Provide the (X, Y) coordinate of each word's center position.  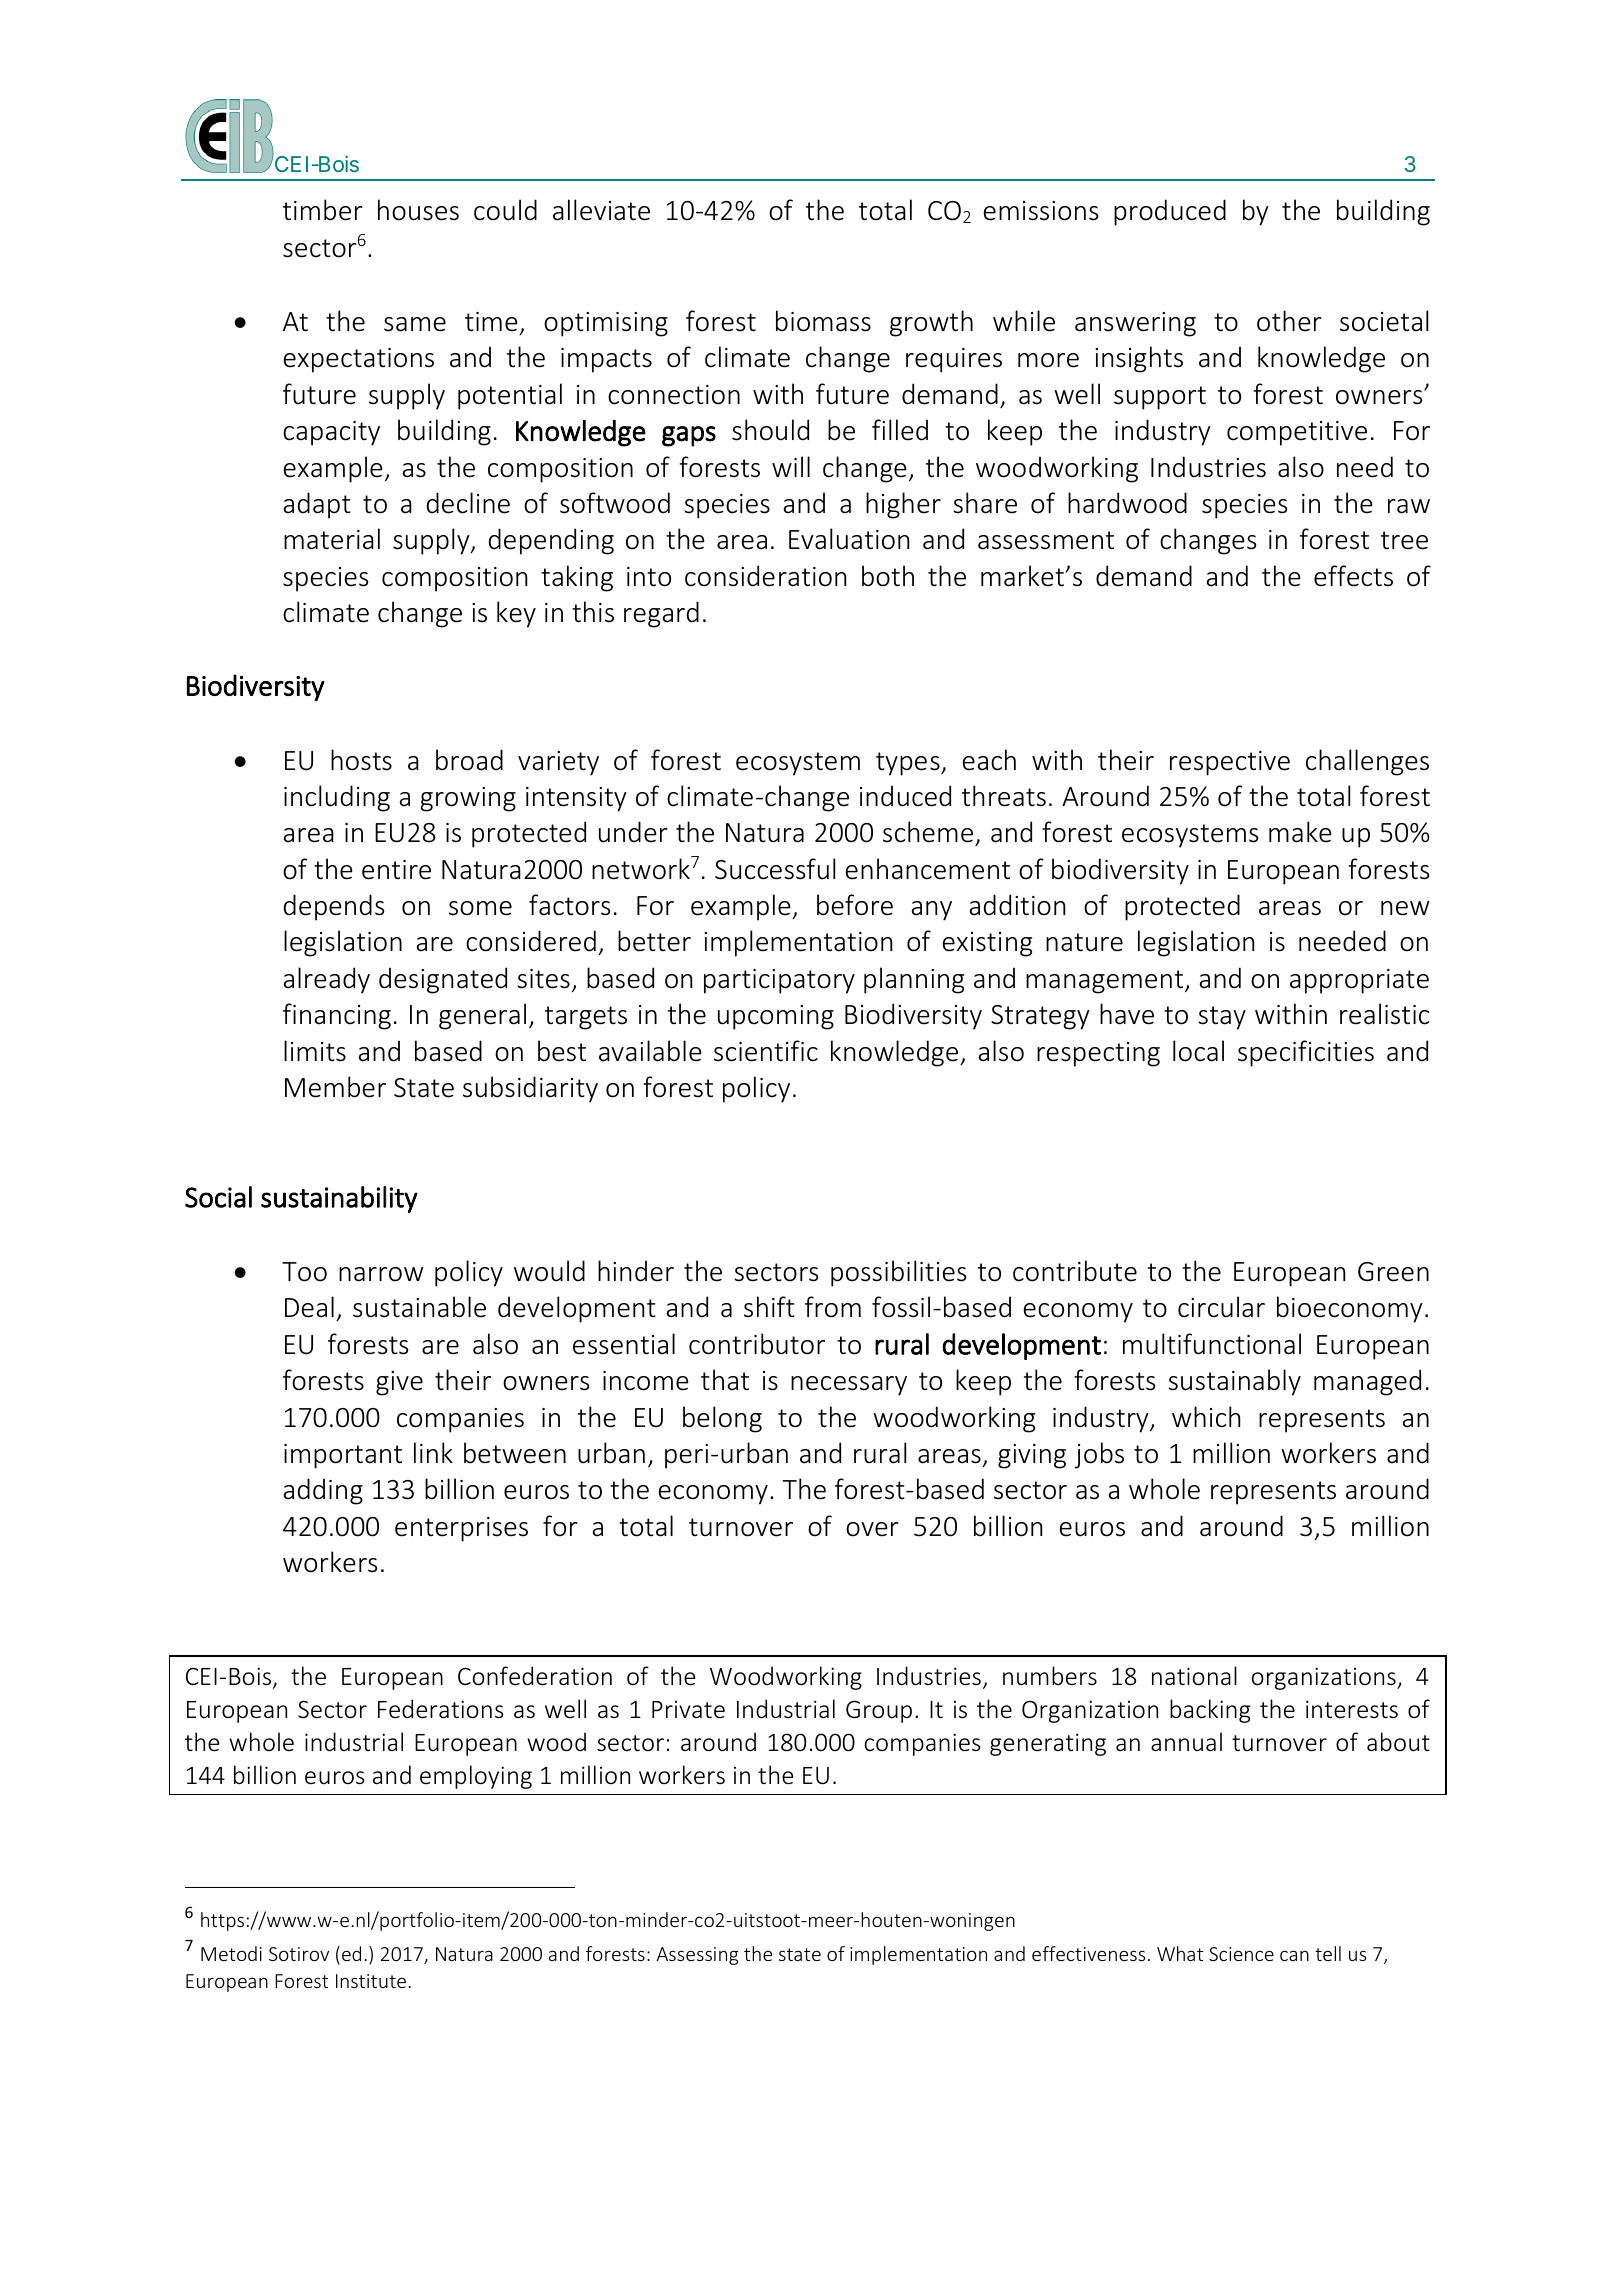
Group (879, 1711)
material (332, 539)
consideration (765, 576)
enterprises (461, 1529)
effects (1353, 576)
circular (1221, 1307)
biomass (823, 321)
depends (334, 907)
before (855, 905)
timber (323, 210)
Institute (371, 1981)
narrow (381, 1274)
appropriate (1359, 981)
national (1194, 1676)
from (833, 1307)
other (1289, 321)
